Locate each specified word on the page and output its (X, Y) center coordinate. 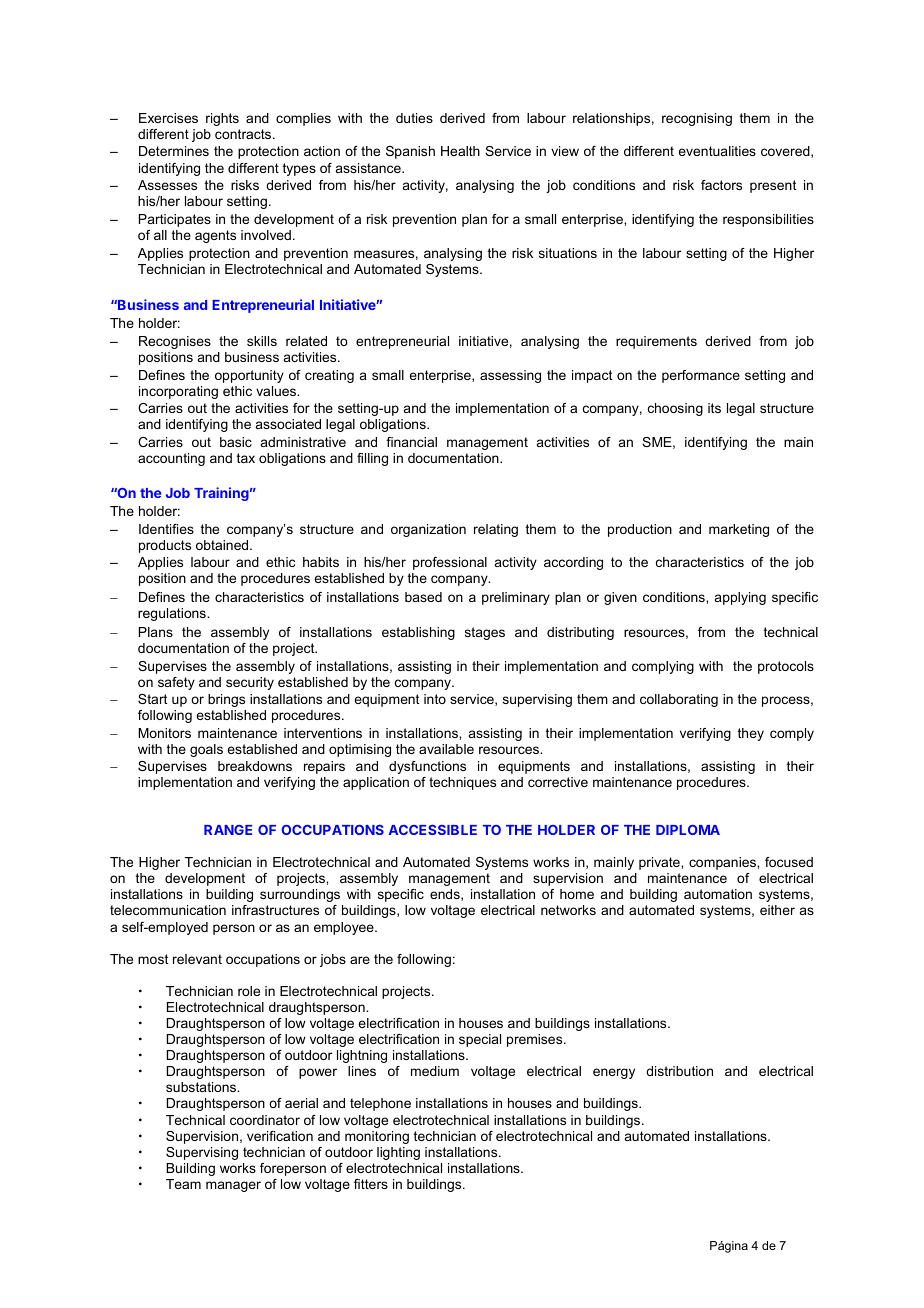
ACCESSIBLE (433, 830)
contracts (244, 134)
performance (701, 376)
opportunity (249, 376)
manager (233, 1186)
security (250, 683)
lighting (398, 1153)
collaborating (679, 700)
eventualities (717, 151)
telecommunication (168, 910)
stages (485, 633)
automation (718, 894)
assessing (510, 376)
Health (460, 151)
